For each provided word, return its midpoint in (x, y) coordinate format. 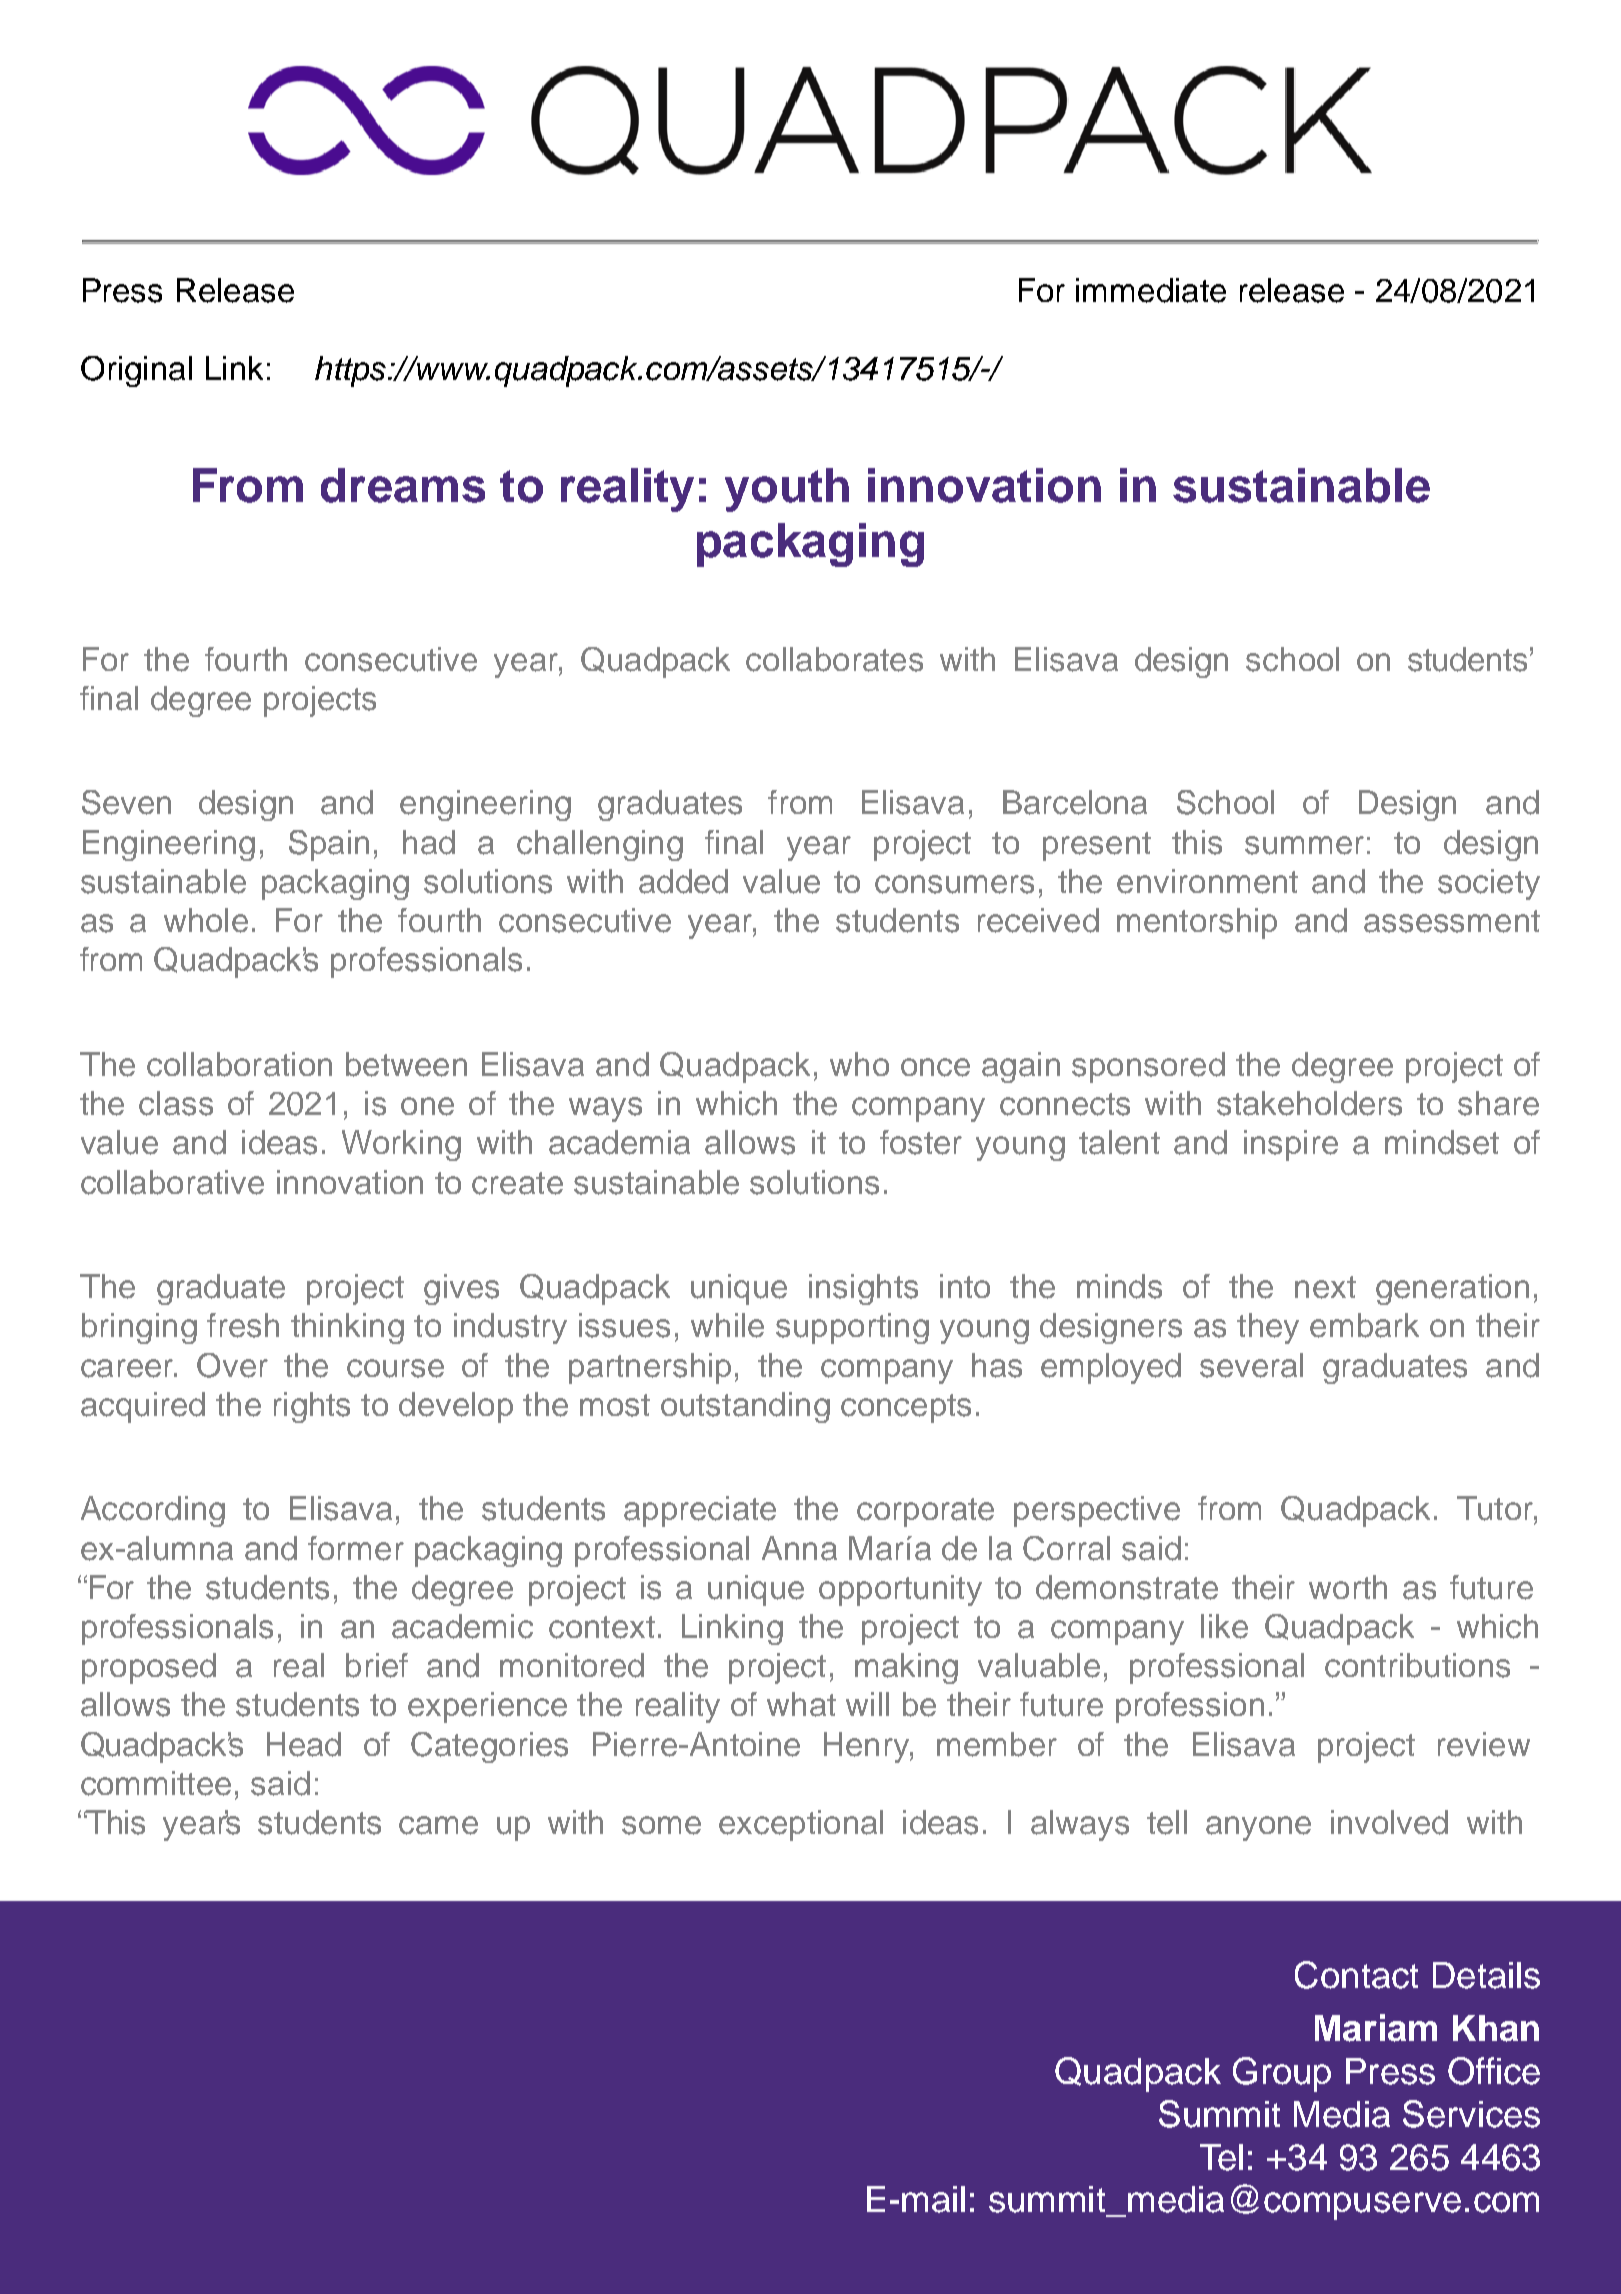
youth (787, 490)
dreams (403, 485)
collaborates (834, 659)
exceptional (801, 1825)
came (438, 1825)
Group (1282, 2074)
